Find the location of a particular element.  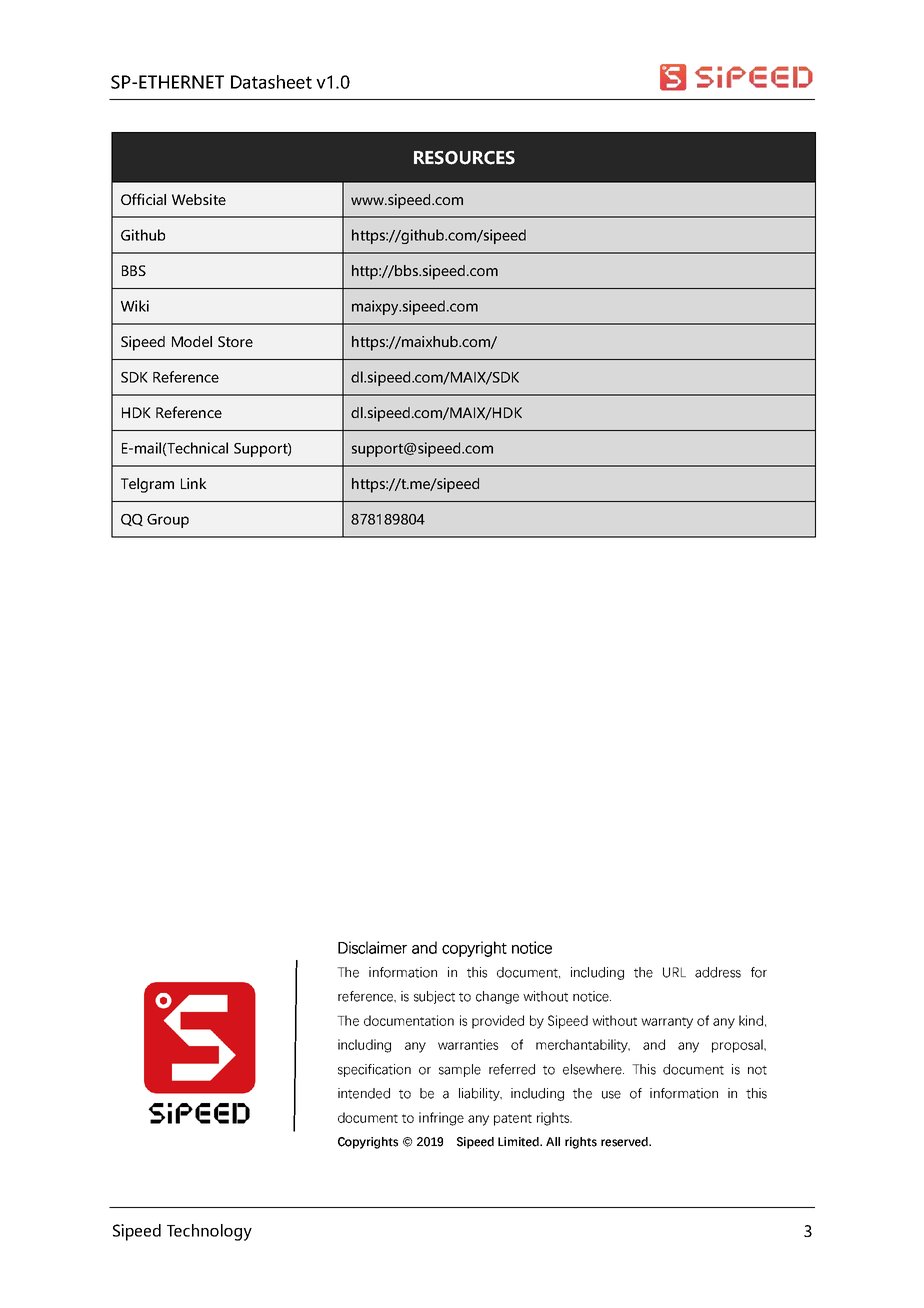

Datasheet is located at coordinates (271, 82).
